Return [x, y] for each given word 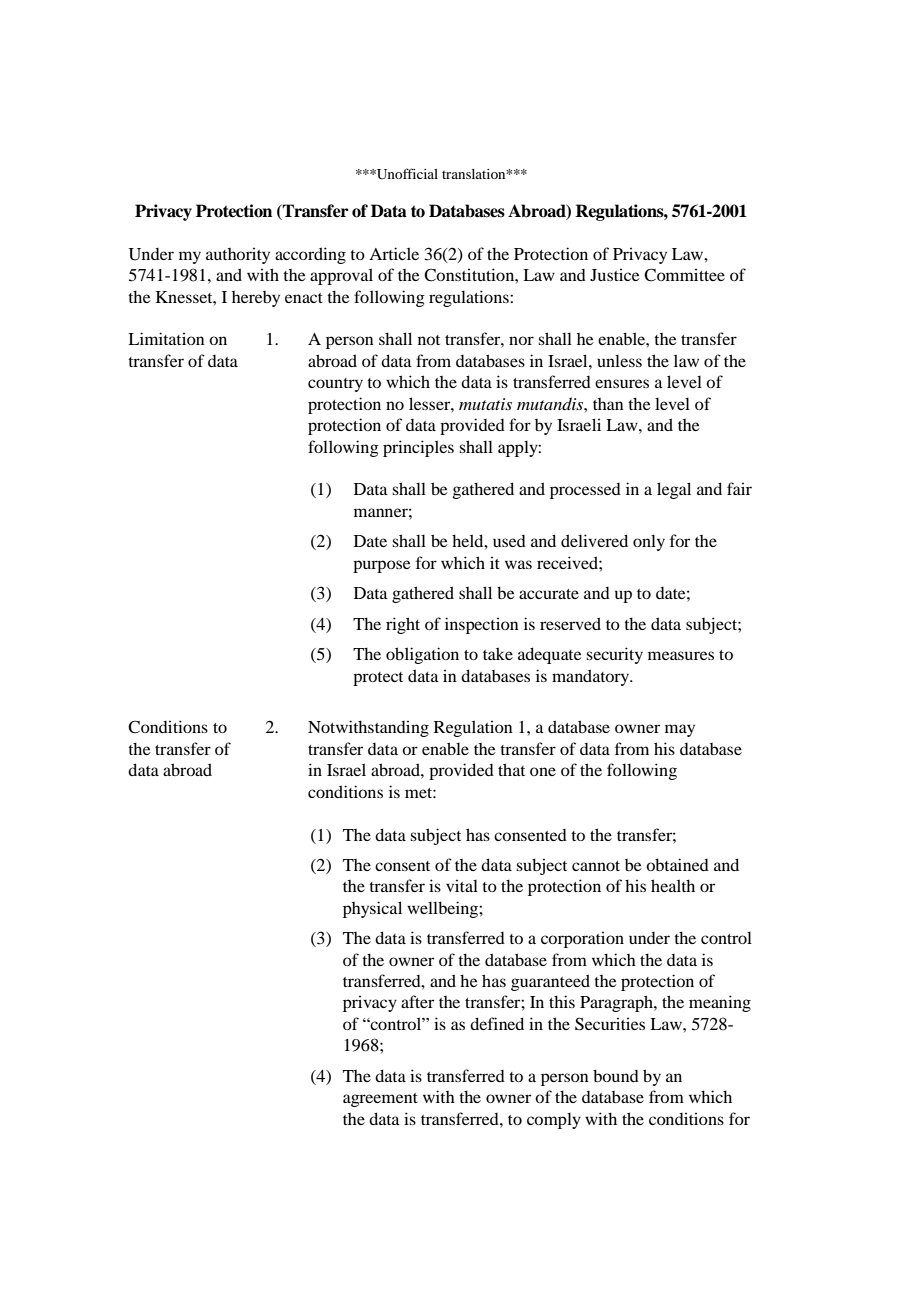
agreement [380, 1100]
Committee [684, 275]
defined [497, 1023]
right [403, 625]
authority [238, 255]
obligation [422, 655]
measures [681, 655]
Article [394, 253]
